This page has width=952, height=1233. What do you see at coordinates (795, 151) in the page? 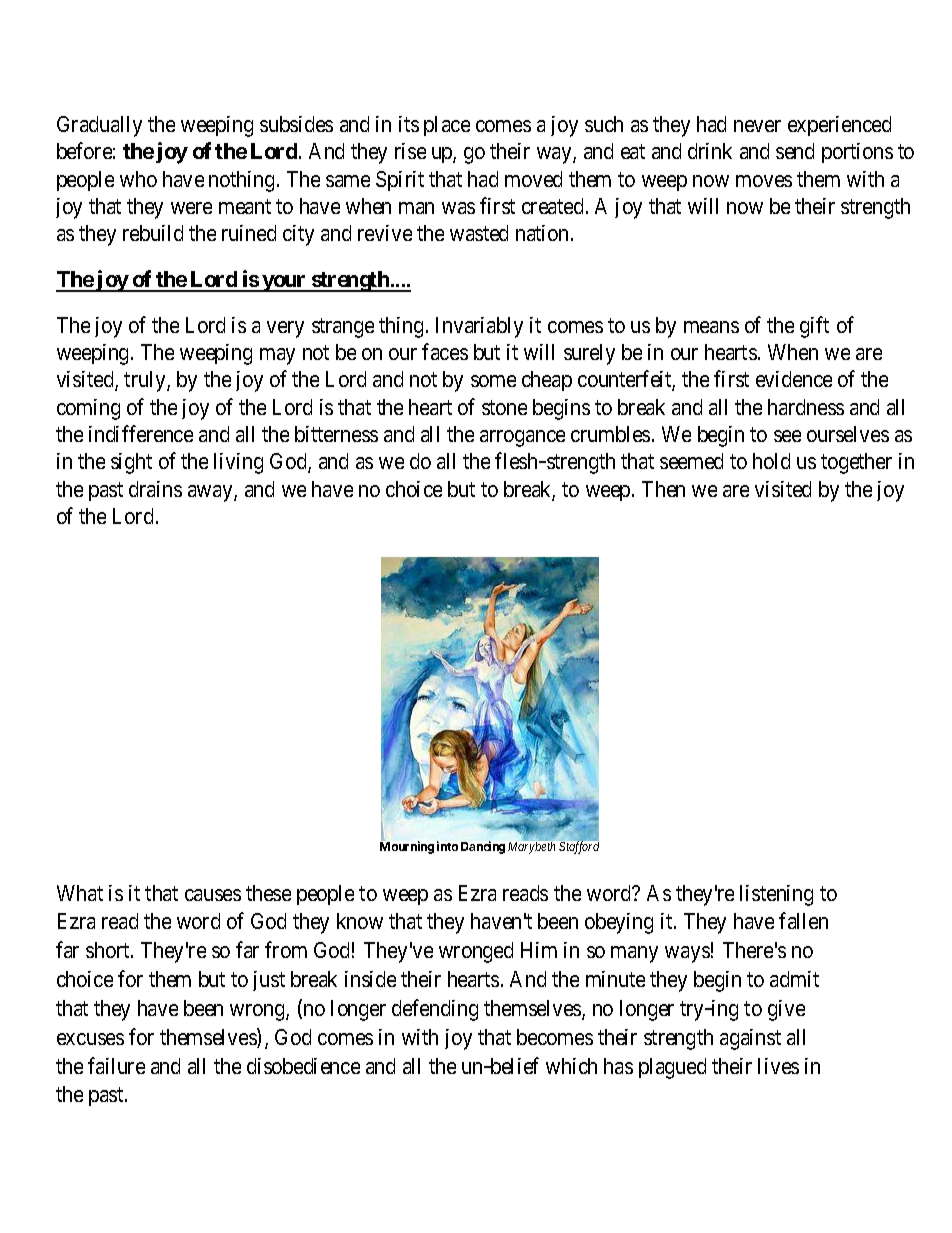
I see `send` at bounding box center [795, 151].
